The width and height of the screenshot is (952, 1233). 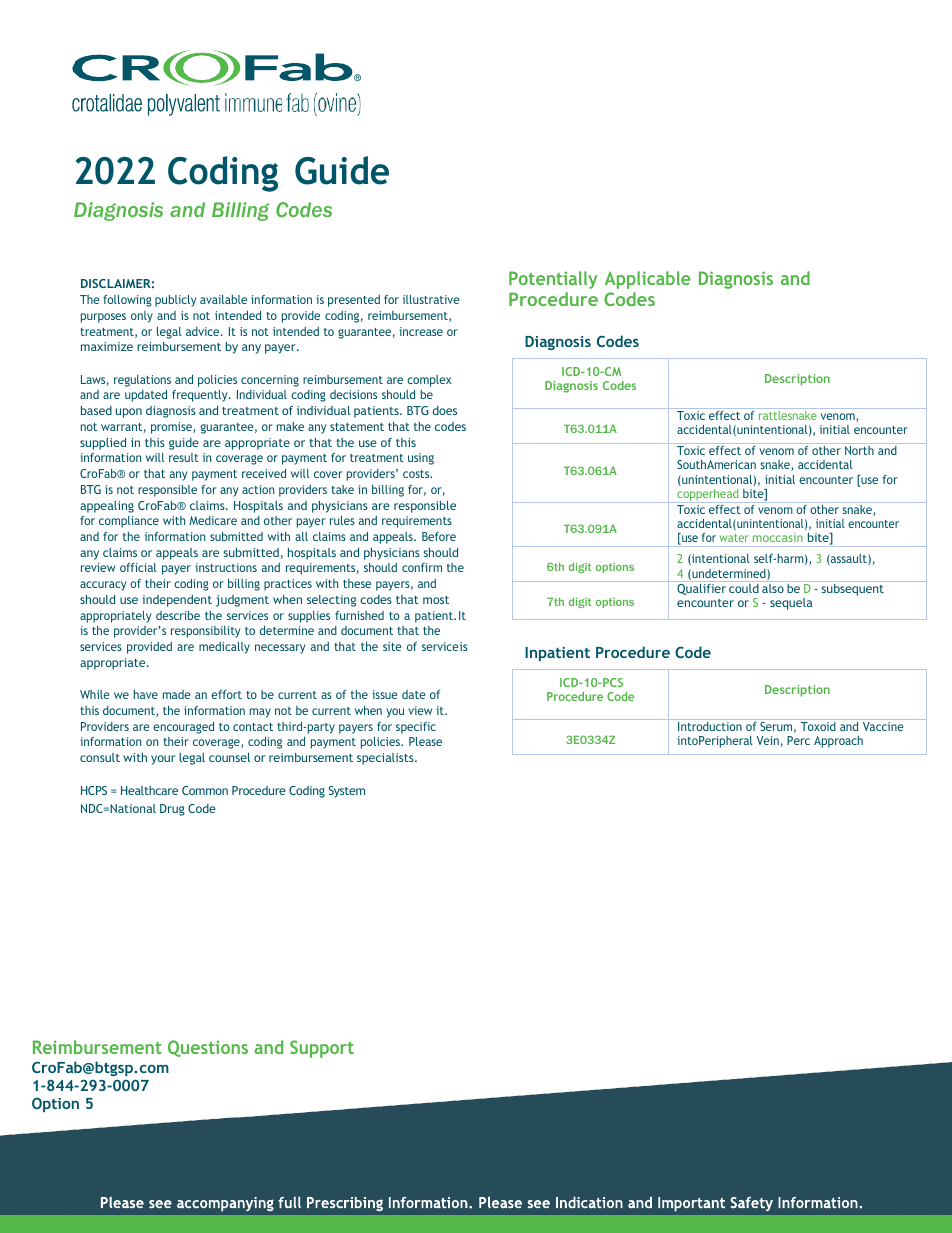 What do you see at coordinates (208, 1048) in the screenshot?
I see `Questions` at bounding box center [208, 1048].
